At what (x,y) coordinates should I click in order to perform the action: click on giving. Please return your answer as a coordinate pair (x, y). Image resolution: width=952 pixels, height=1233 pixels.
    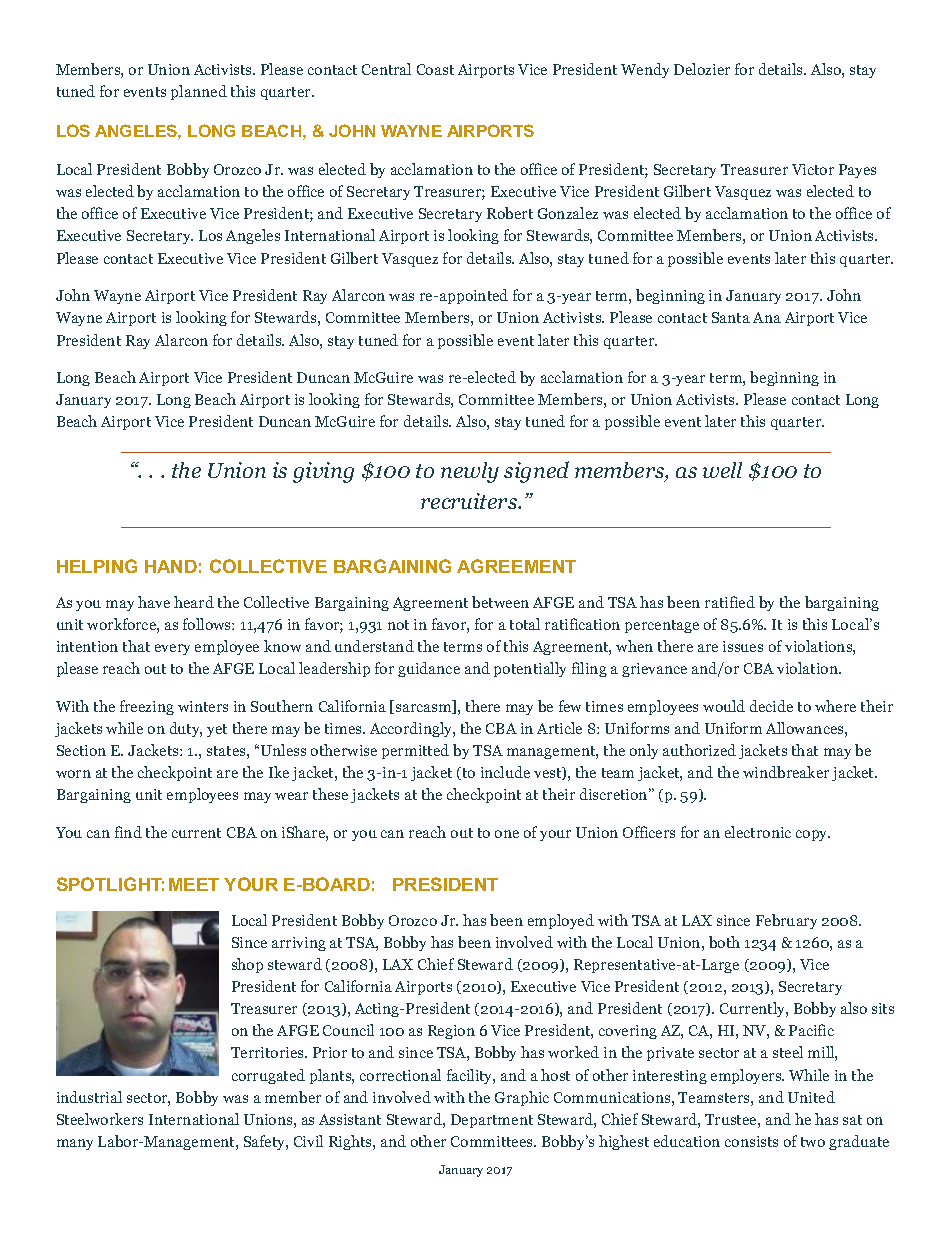
    Looking at the image, I should click on (323, 472).
